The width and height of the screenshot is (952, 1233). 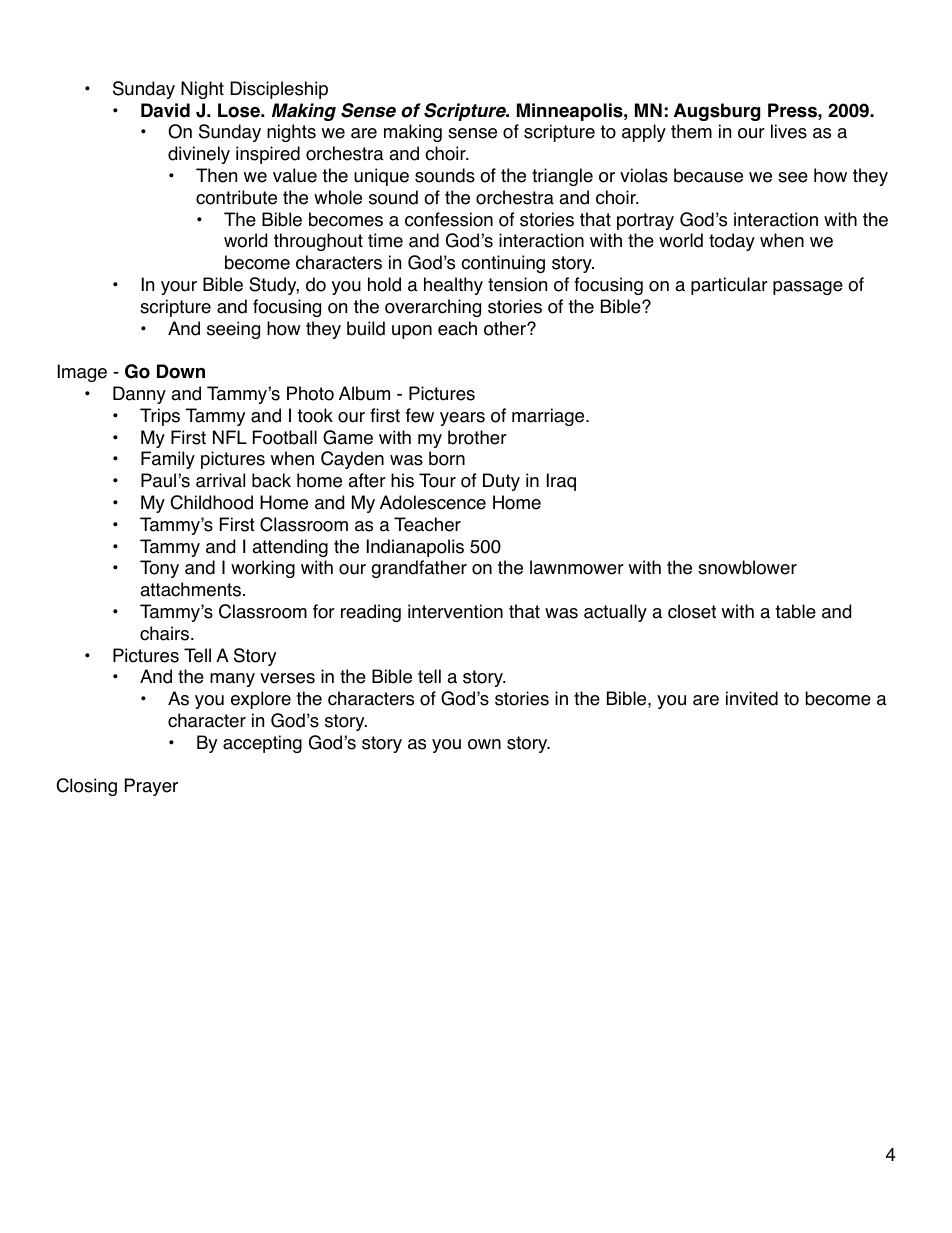 What do you see at coordinates (179, 288) in the screenshot?
I see `your` at bounding box center [179, 288].
